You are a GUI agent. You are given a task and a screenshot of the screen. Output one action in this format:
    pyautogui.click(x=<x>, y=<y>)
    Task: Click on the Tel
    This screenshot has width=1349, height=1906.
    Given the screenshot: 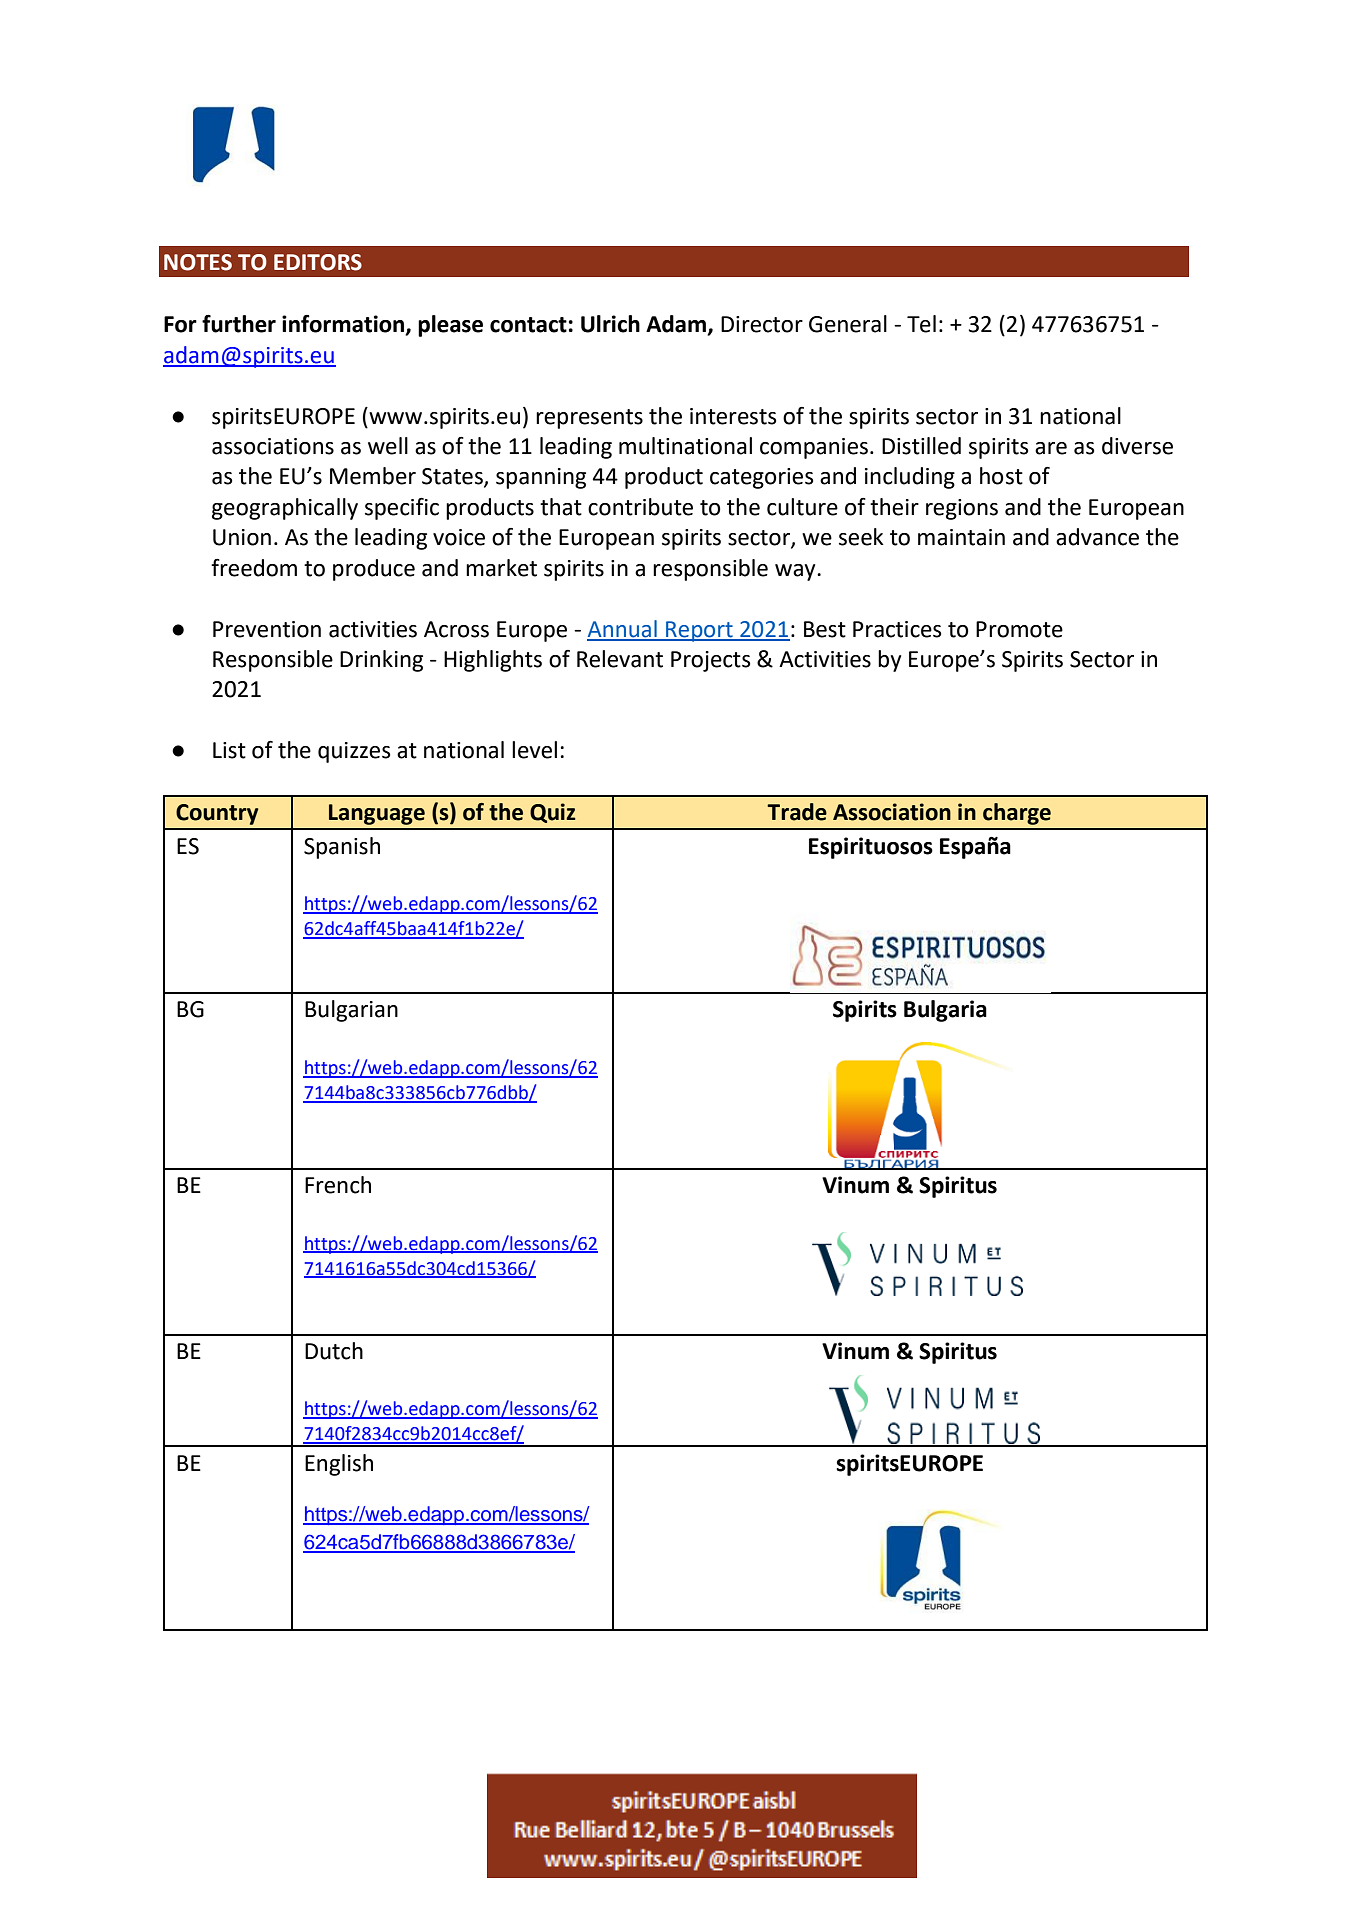 What is the action you would take?
    pyautogui.click(x=921, y=324)
